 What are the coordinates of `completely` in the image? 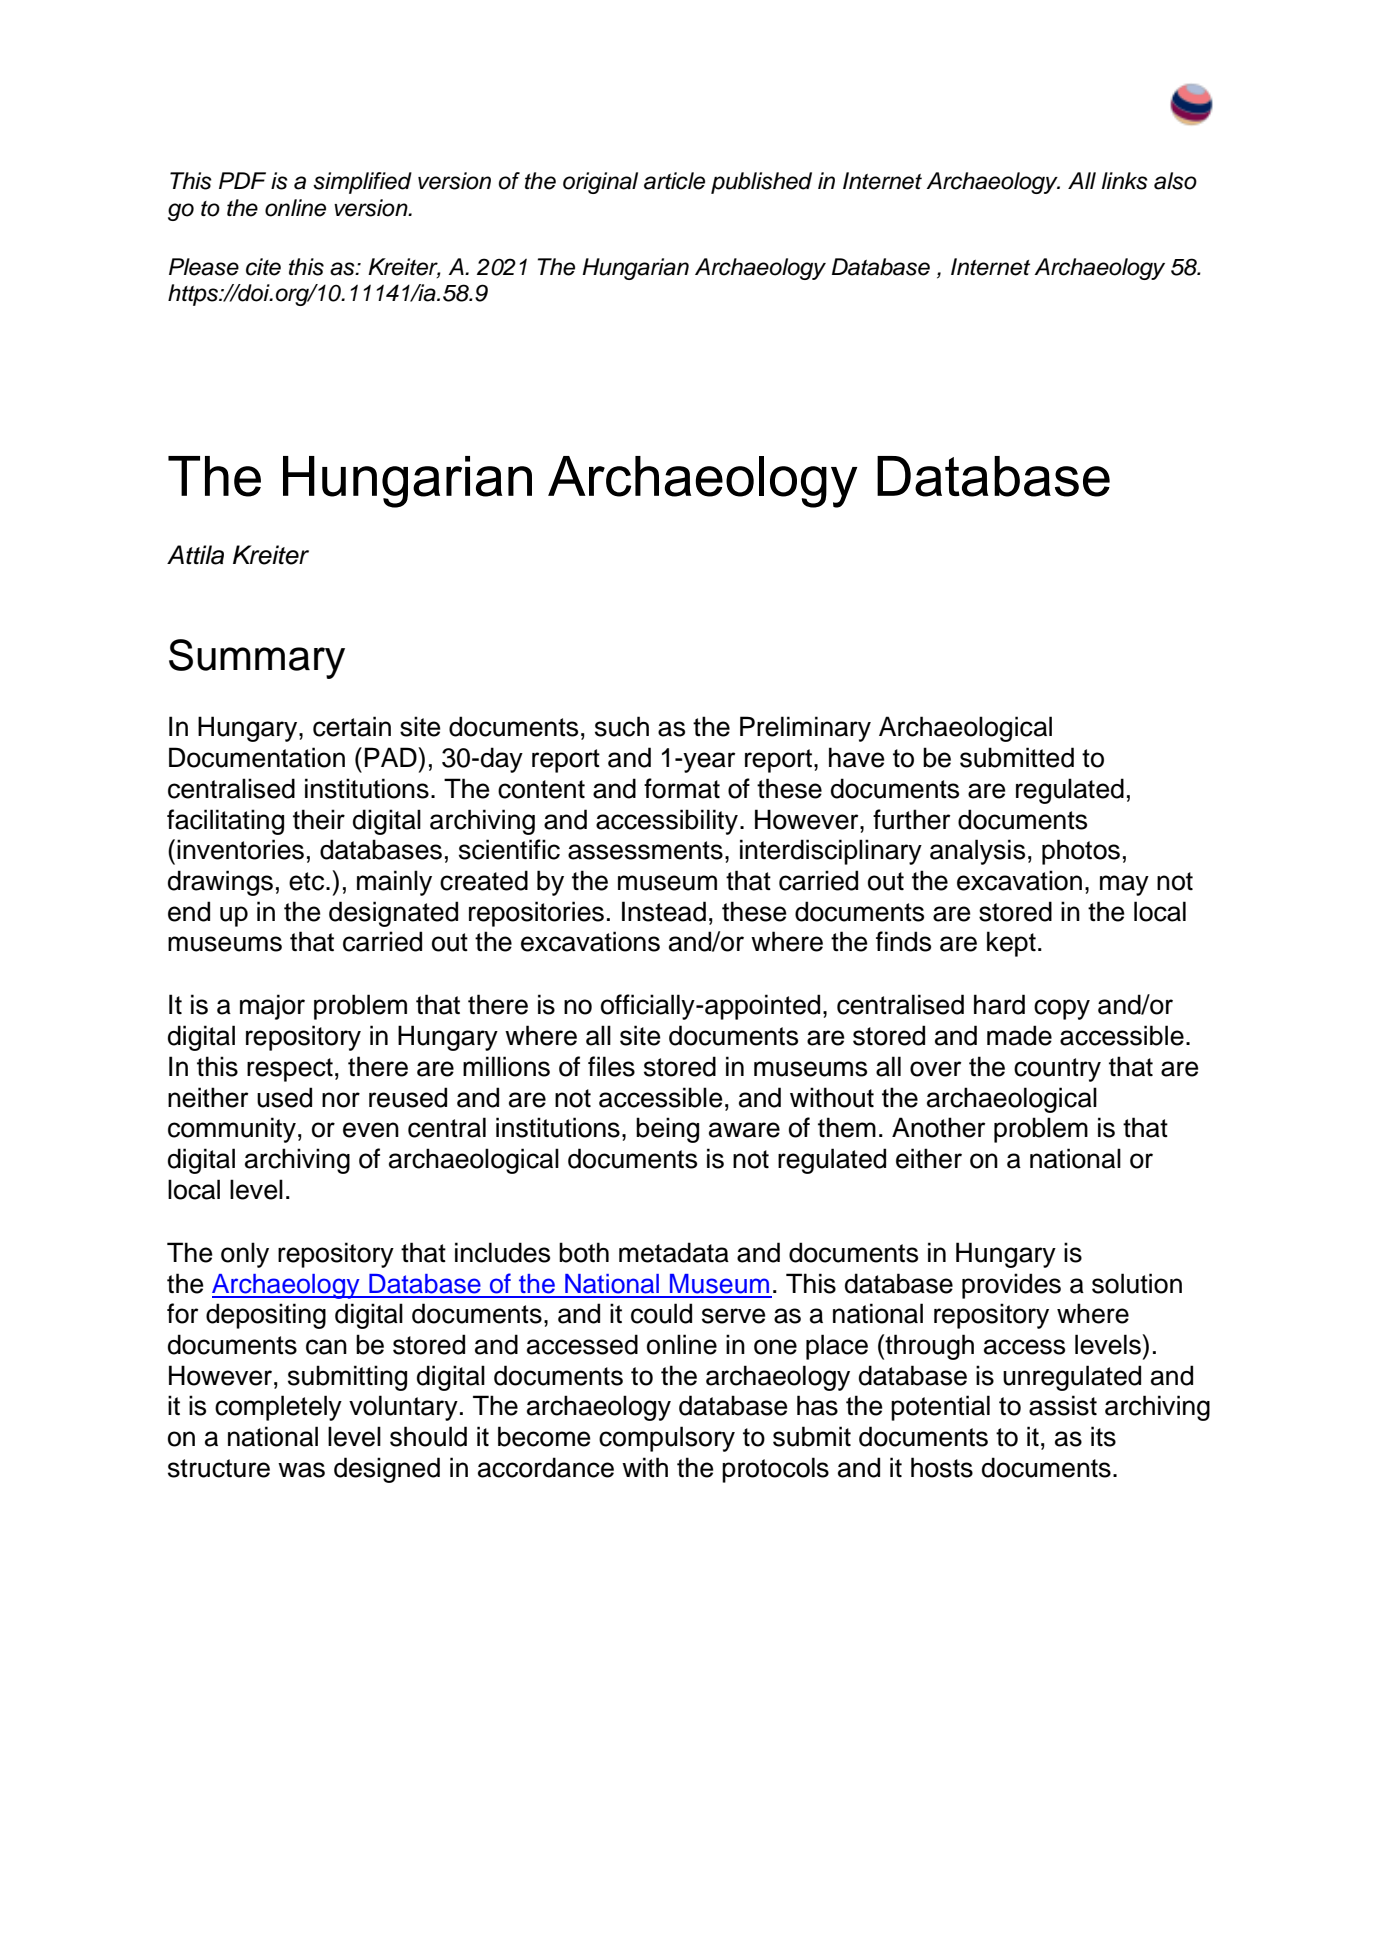 It's located at (278, 1408).
